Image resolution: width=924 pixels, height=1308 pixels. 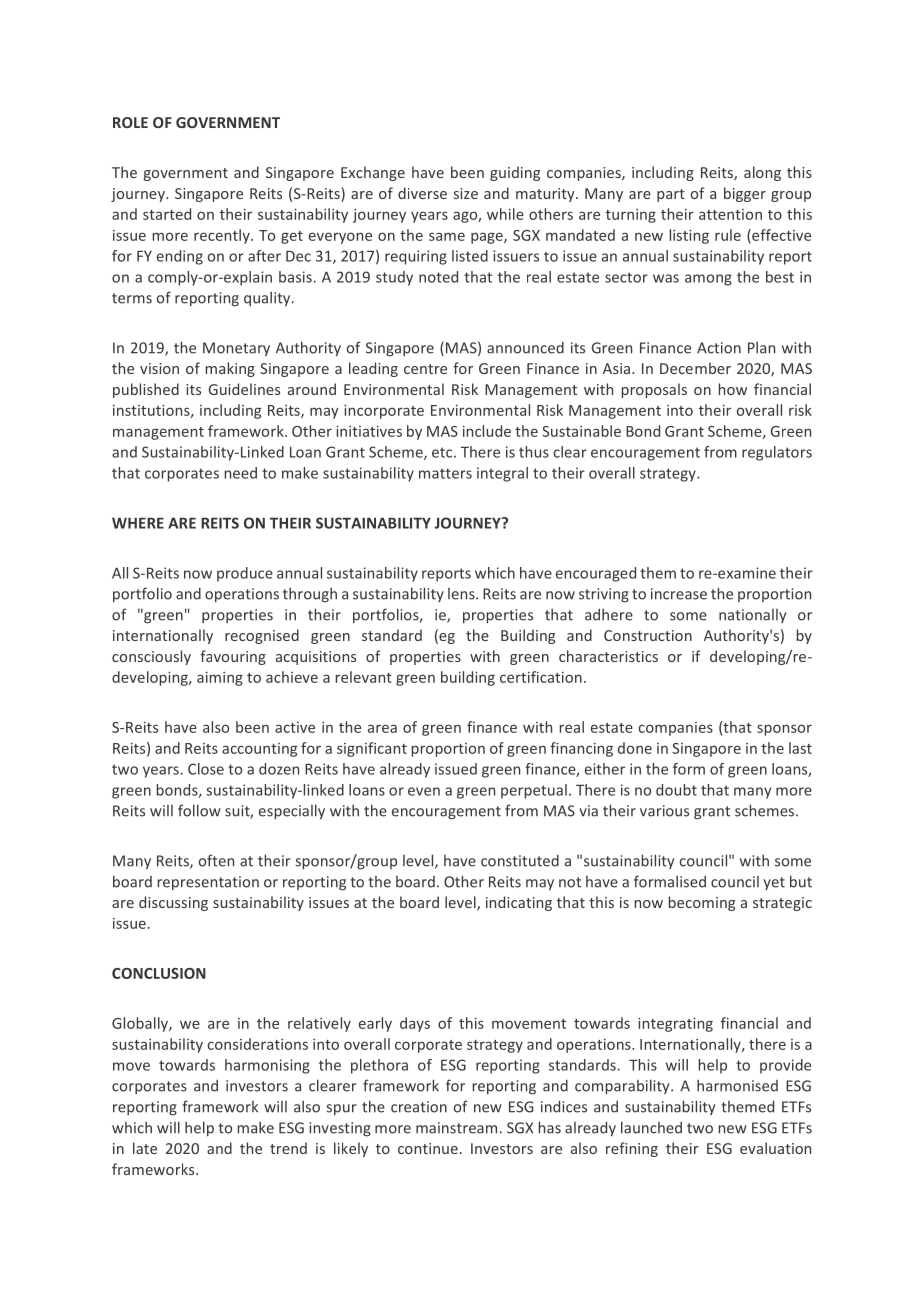 What do you see at coordinates (145, 1148) in the image?
I see `late` at bounding box center [145, 1148].
